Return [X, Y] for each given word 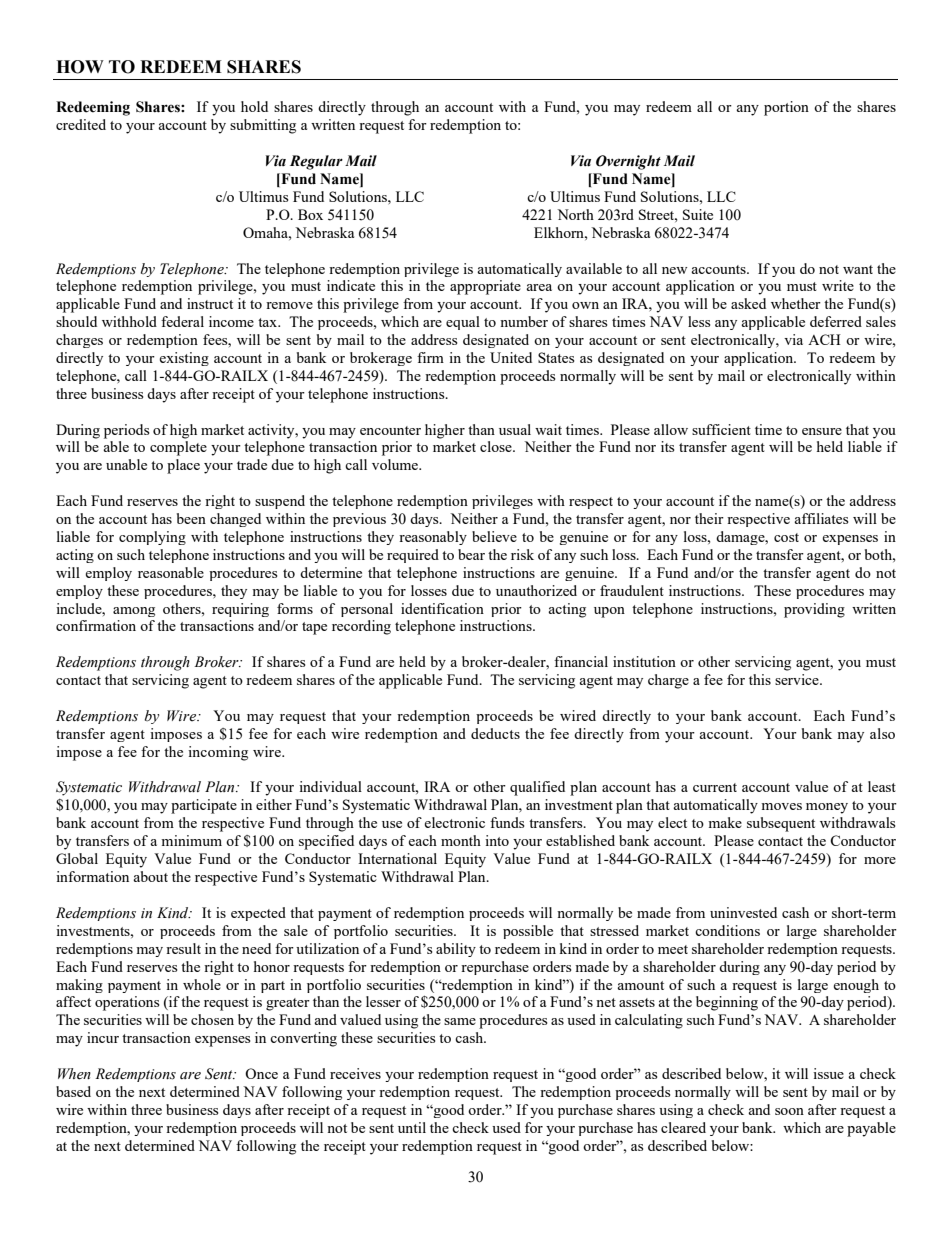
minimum [191, 840]
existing [184, 359]
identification [442, 608]
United [511, 357]
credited [81, 124]
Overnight [628, 162]
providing [814, 610]
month [461, 840]
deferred [836, 321]
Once [261, 1073]
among [134, 612]
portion [786, 108]
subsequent [781, 824]
